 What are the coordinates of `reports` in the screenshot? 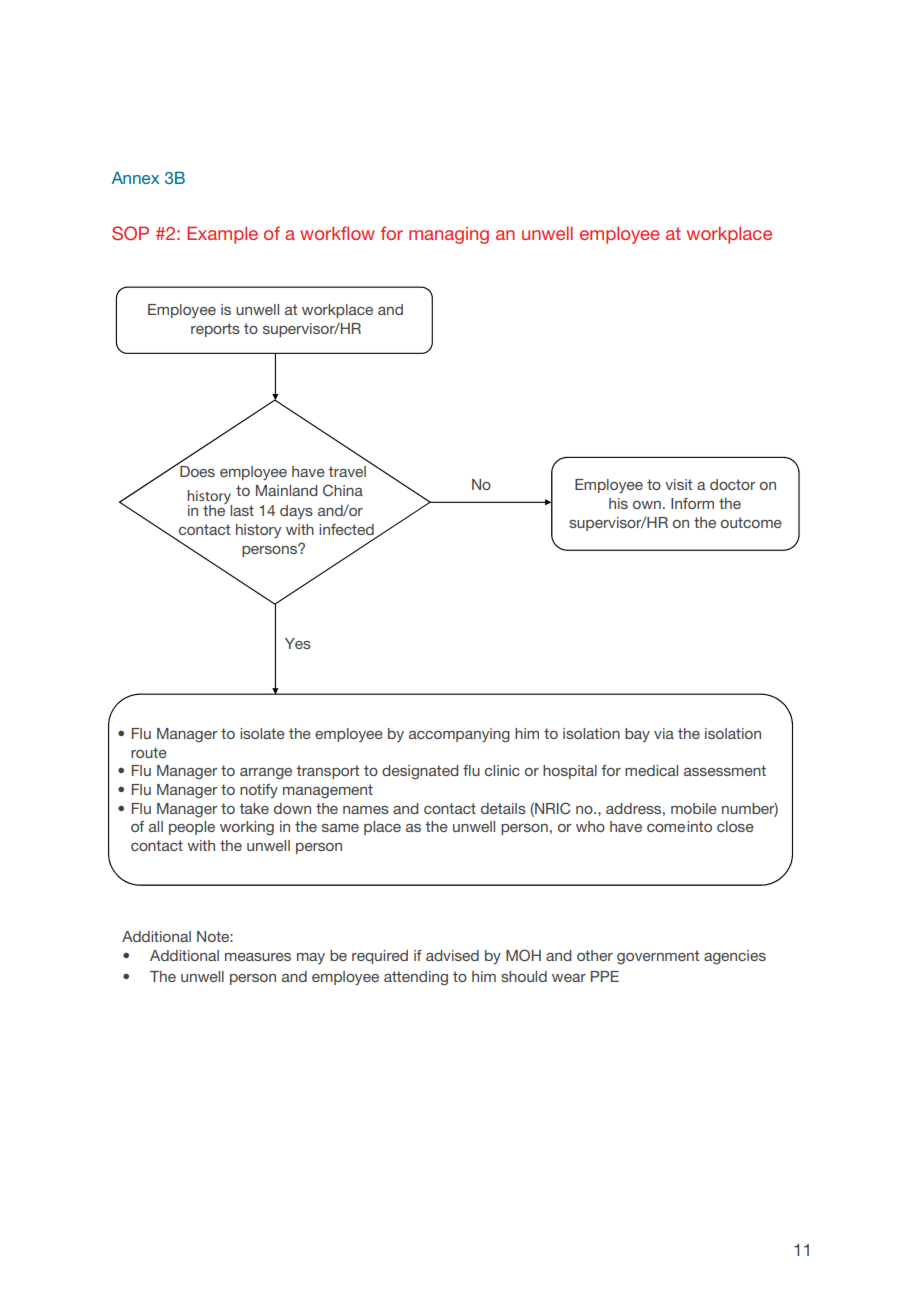 It's located at (215, 330).
